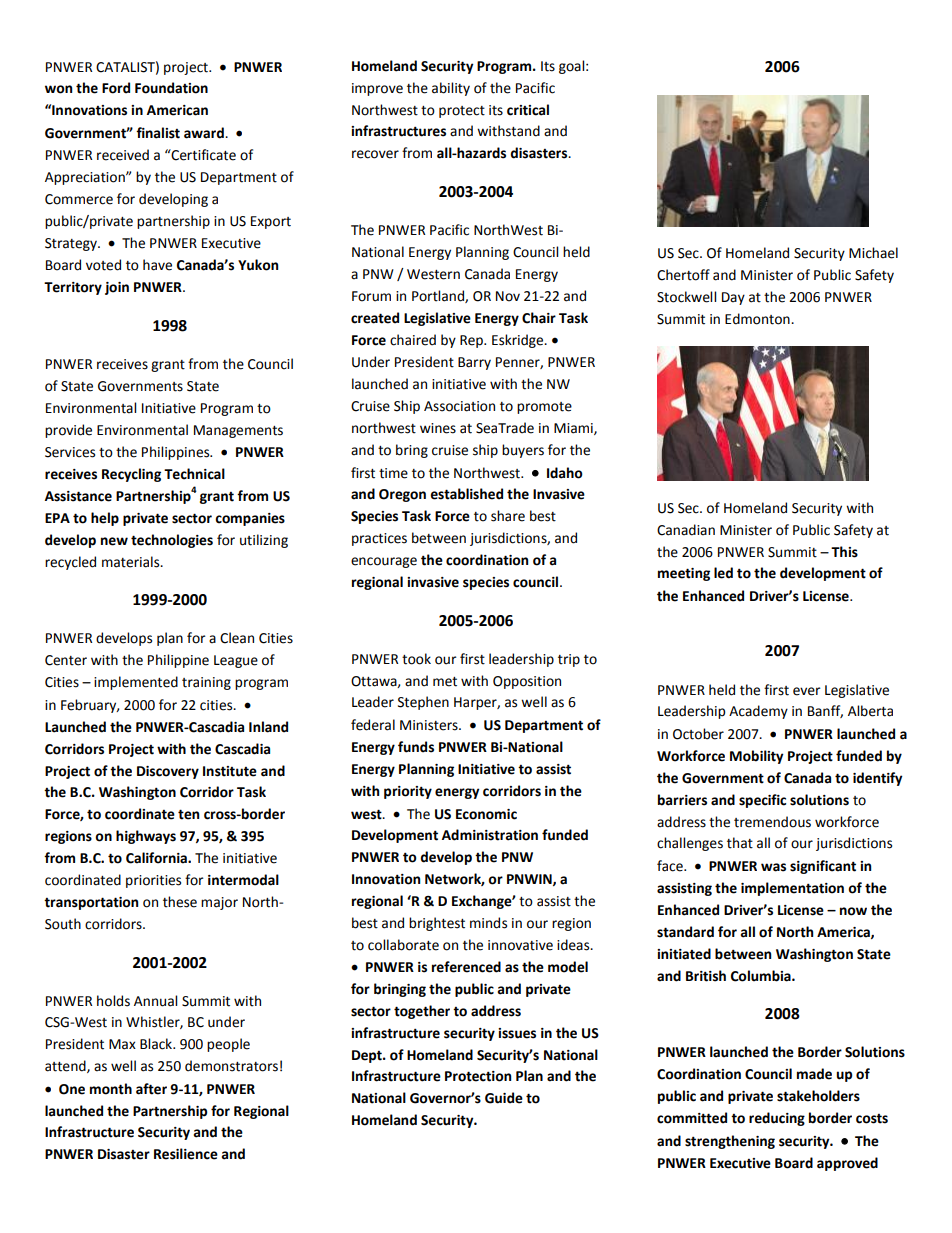 The width and height of the screenshot is (952, 1233). I want to click on finalist, so click(158, 133).
